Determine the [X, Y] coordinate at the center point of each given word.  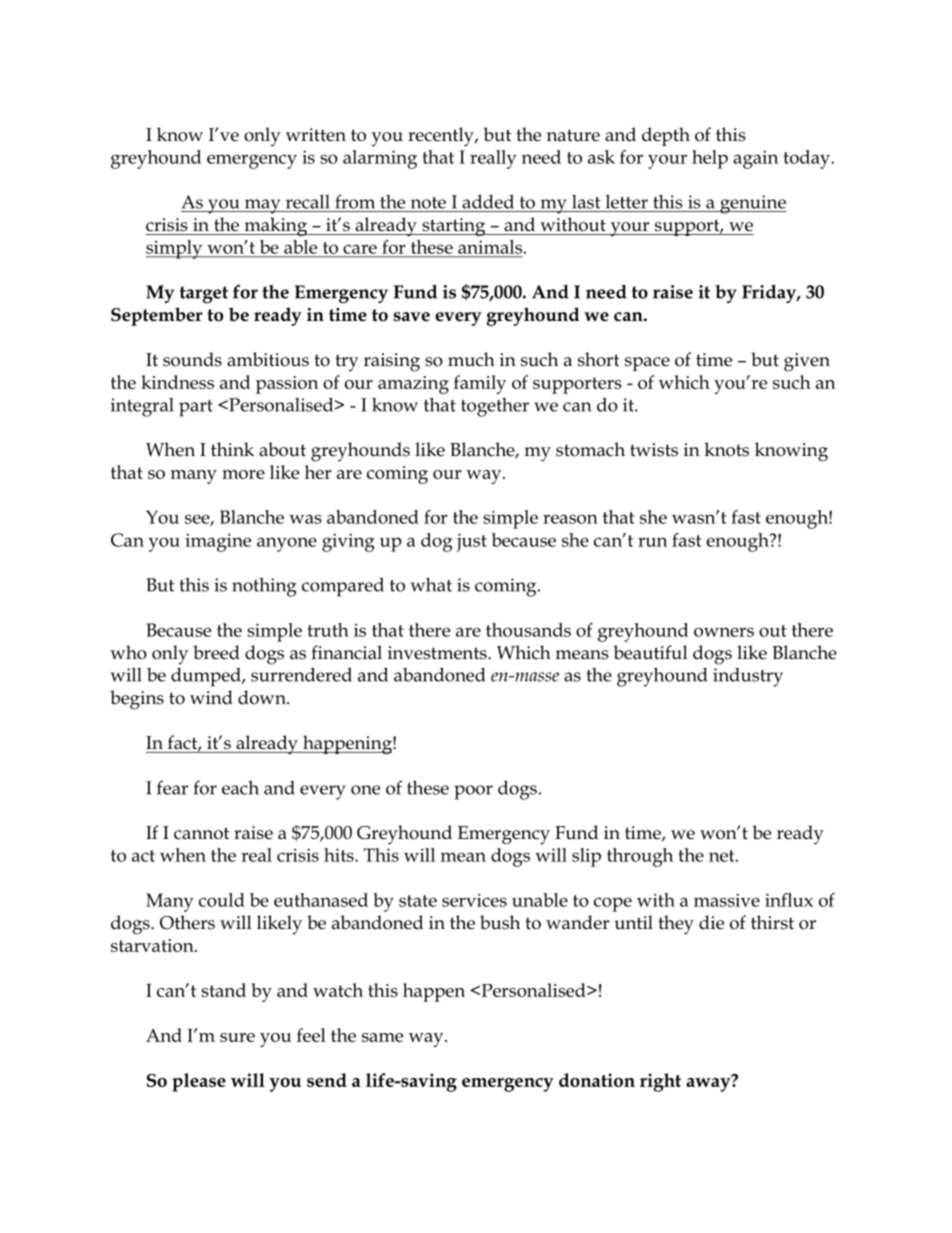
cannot [201, 833]
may [263, 206]
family [480, 384]
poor [473, 792]
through [640, 857]
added [488, 201]
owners [724, 632]
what [431, 585]
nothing [264, 587]
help [710, 159]
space [647, 364]
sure [237, 1037]
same [382, 1037]
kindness [177, 382]
